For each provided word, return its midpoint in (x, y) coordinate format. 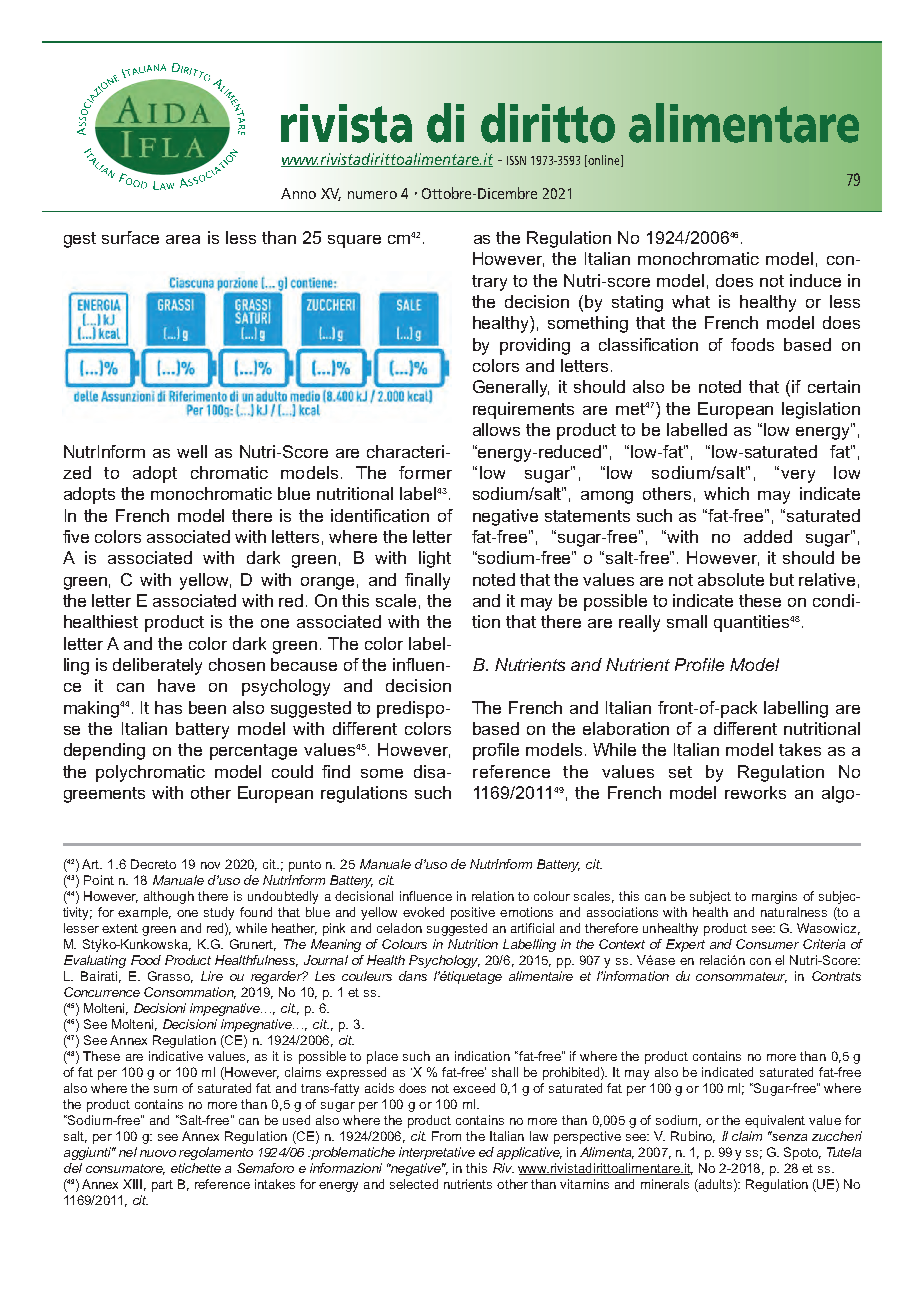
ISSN (516, 160)
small (687, 621)
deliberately (157, 666)
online (605, 161)
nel (128, 1152)
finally (427, 581)
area (183, 239)
